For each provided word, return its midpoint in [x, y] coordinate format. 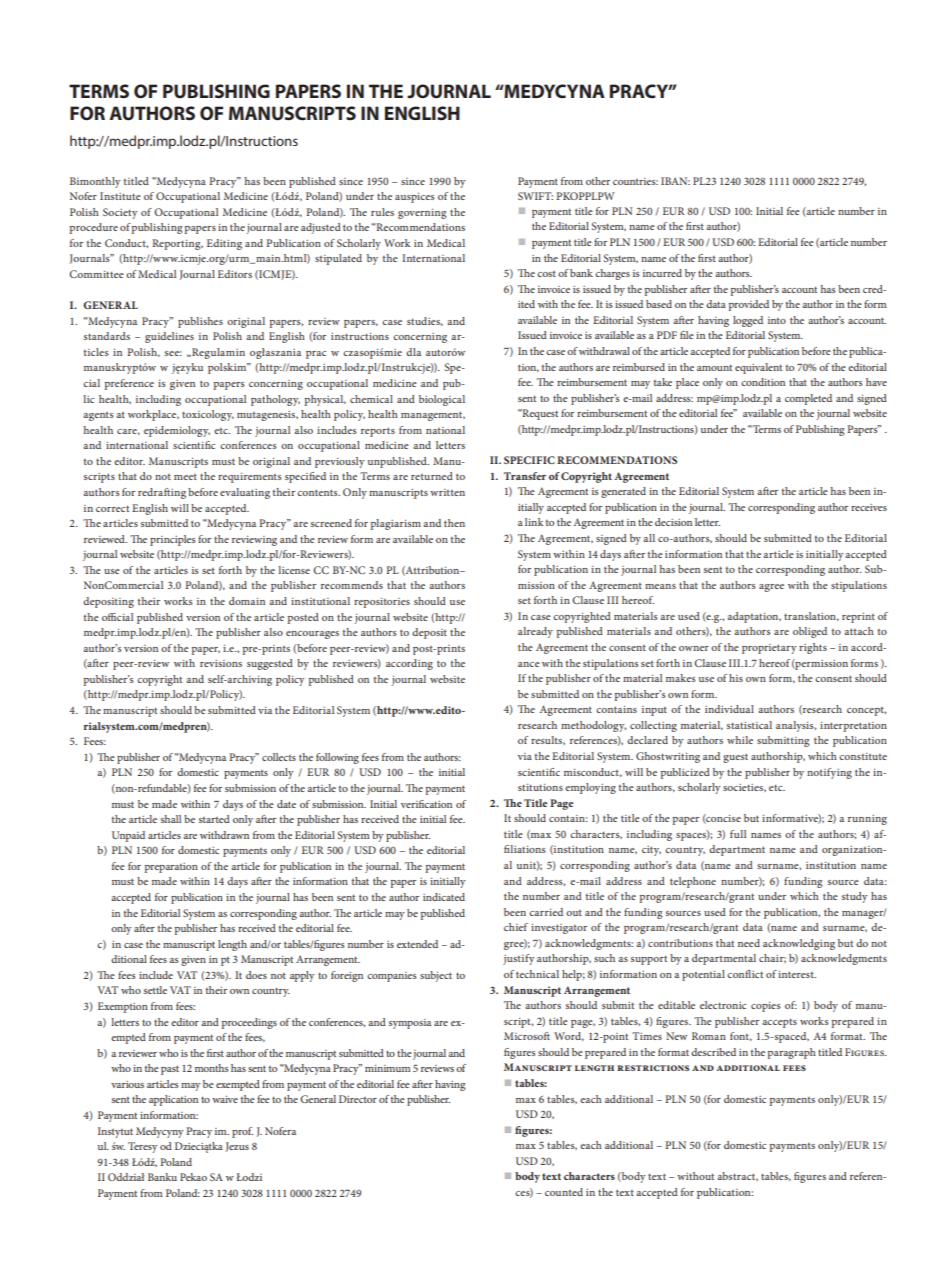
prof [242, 1132]
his [736, 678]
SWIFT [535, 196]
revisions [221, 663]
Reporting [177, 244]
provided [749, 305]
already [535, 632]
